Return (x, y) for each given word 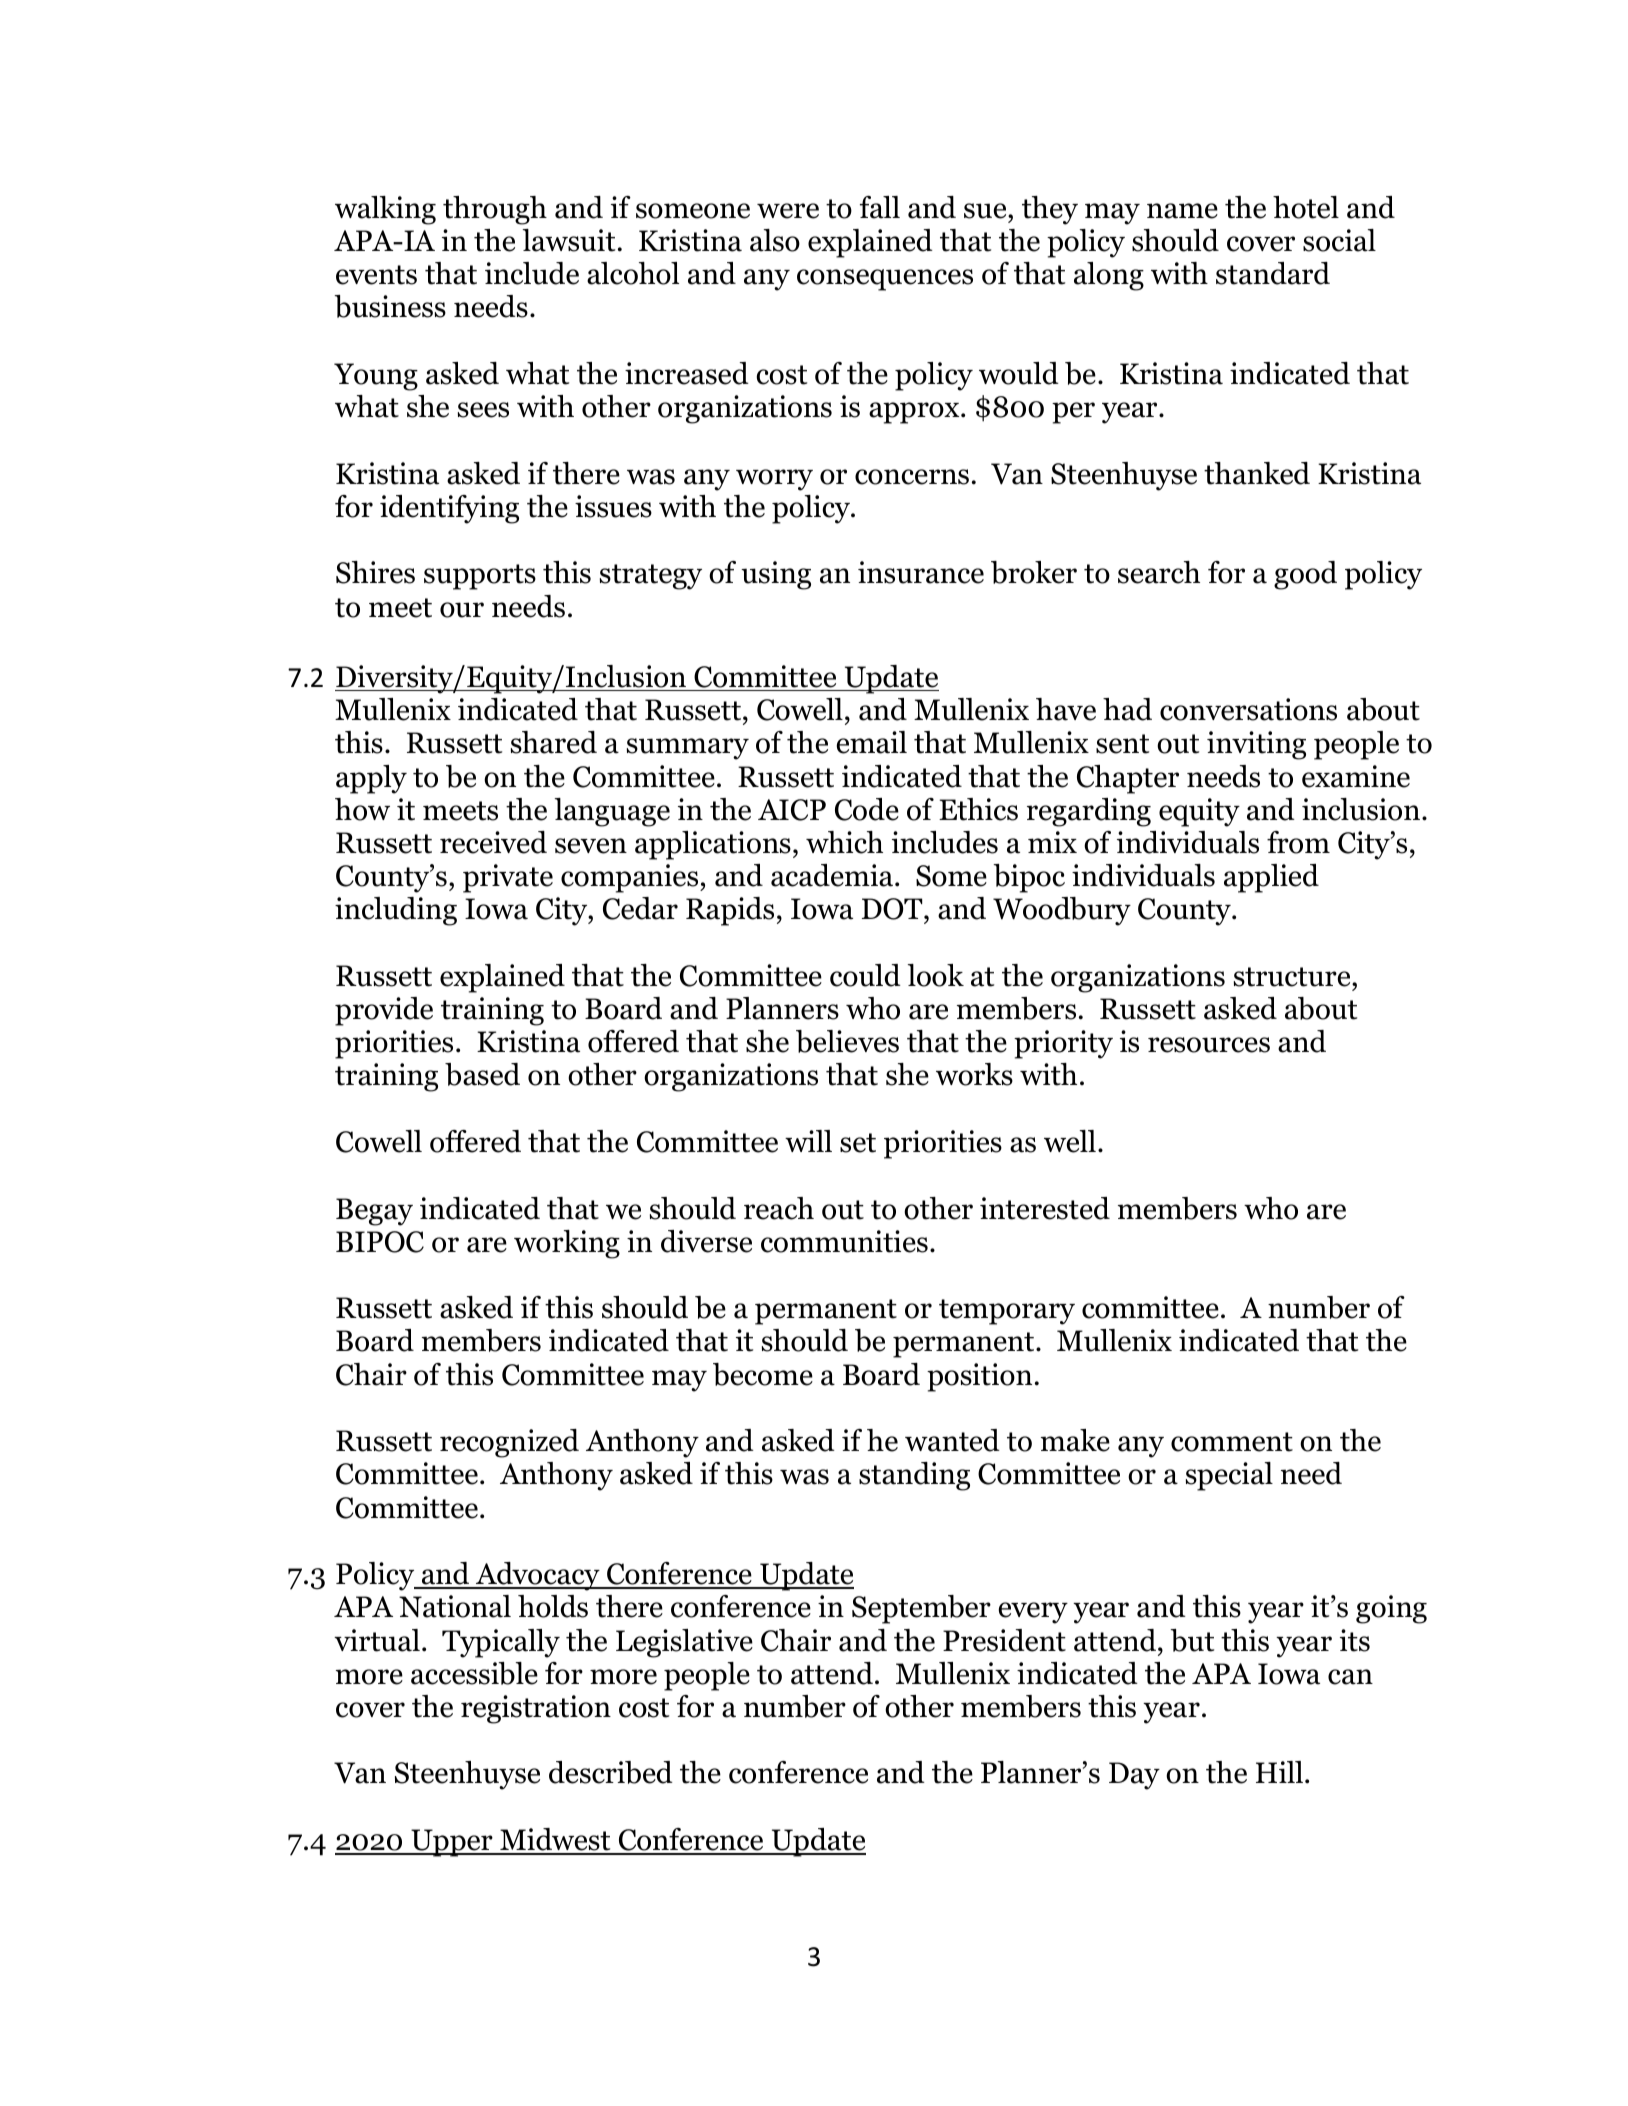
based (482, 1074)
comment (1232, 1442)
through (495, 210)
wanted (952, 1440)
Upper (452, 1843)
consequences (885, 280)
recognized (509, 1443)
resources (1209, 1045)
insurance (921, 572)
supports (480, 577)
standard (1273, 273)
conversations (1248, 709)
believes (847, 1041)
